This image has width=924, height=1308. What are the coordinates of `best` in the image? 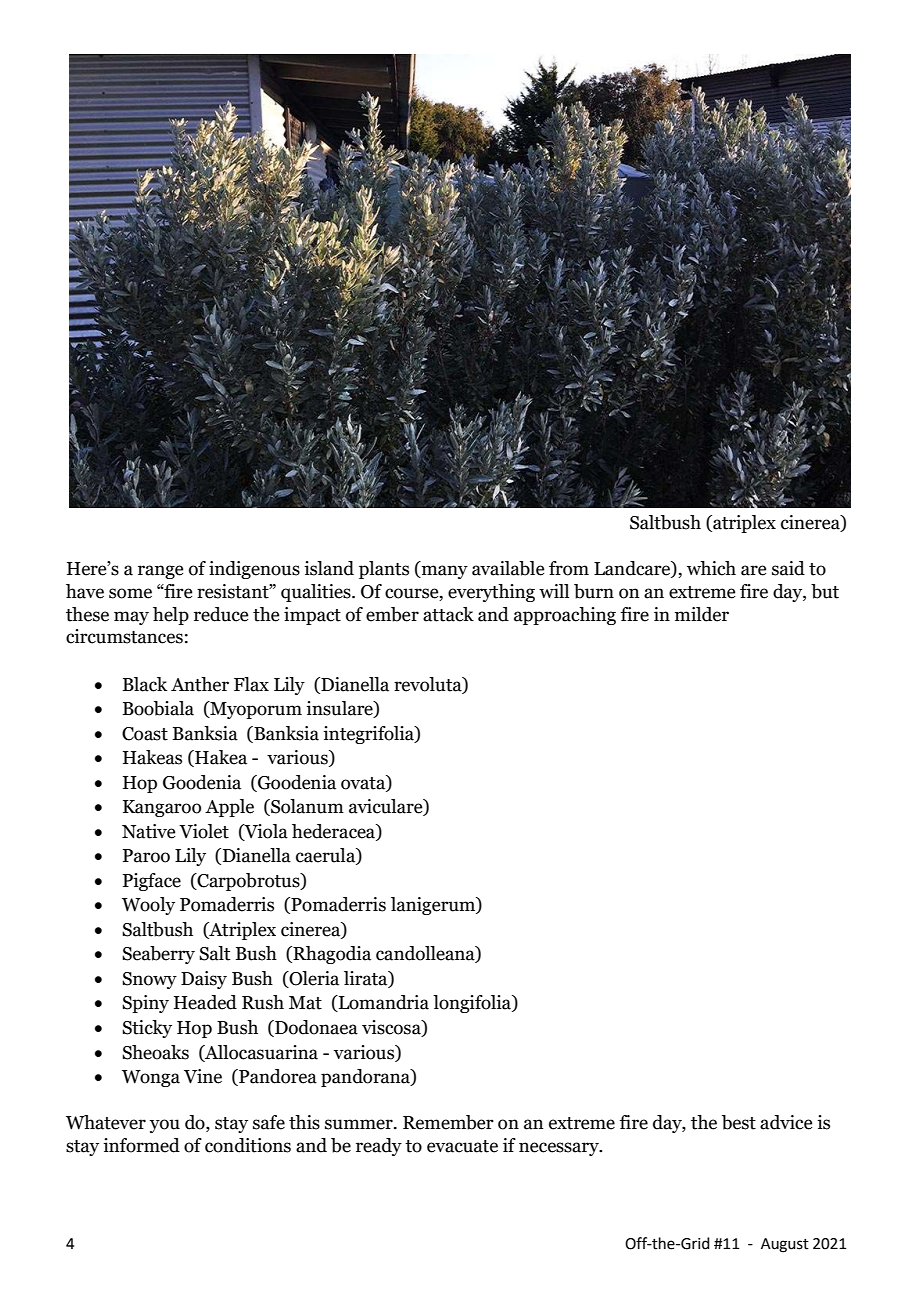 It's located at (739, 1122).
